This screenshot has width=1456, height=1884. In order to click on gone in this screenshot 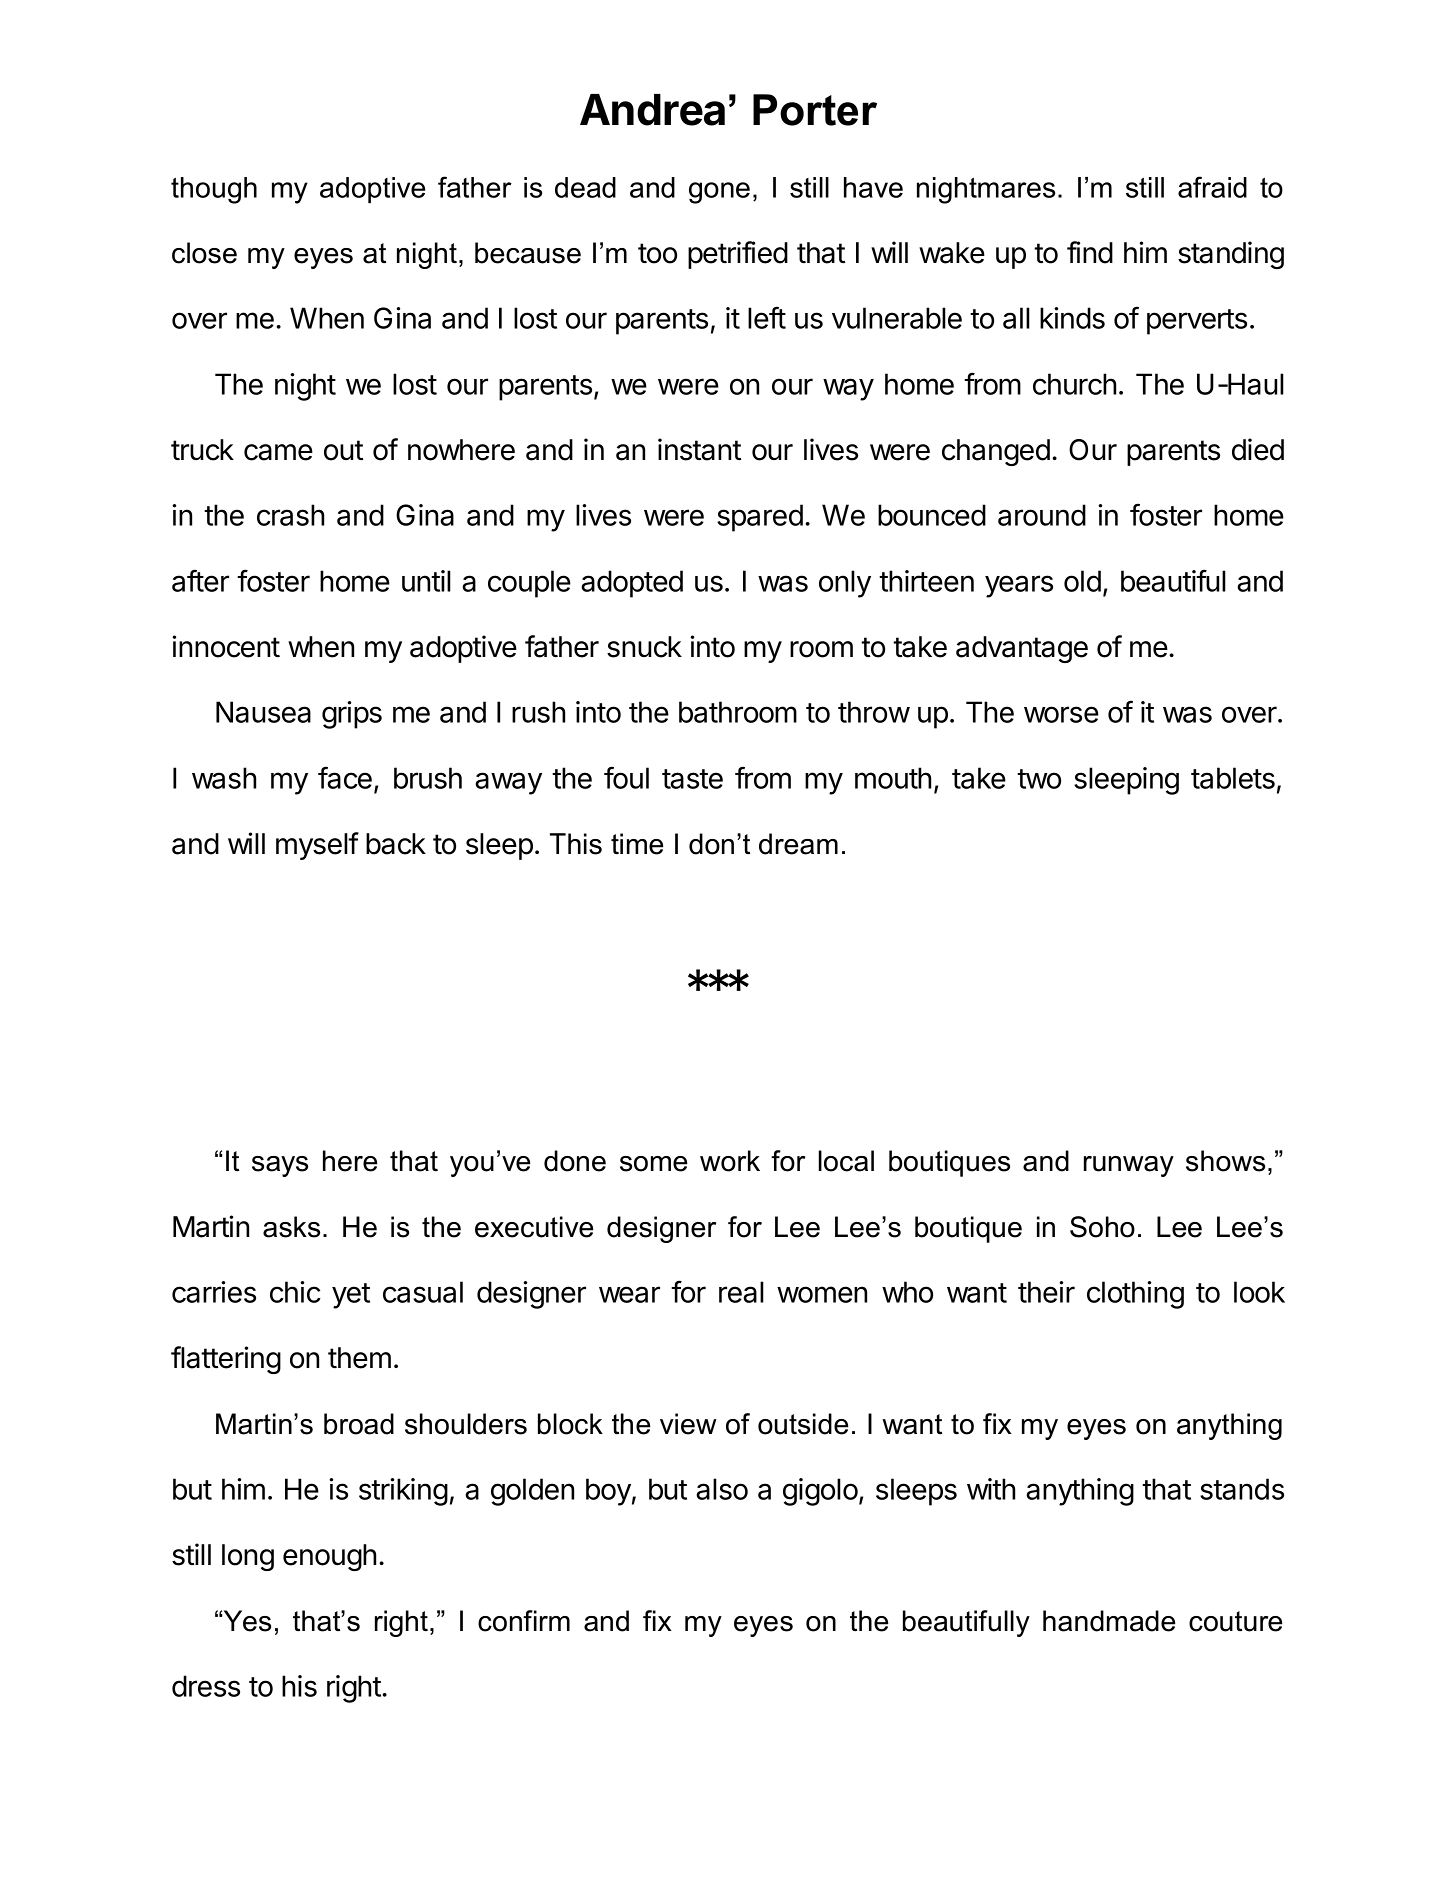, I will do `click(719, 193)`.
